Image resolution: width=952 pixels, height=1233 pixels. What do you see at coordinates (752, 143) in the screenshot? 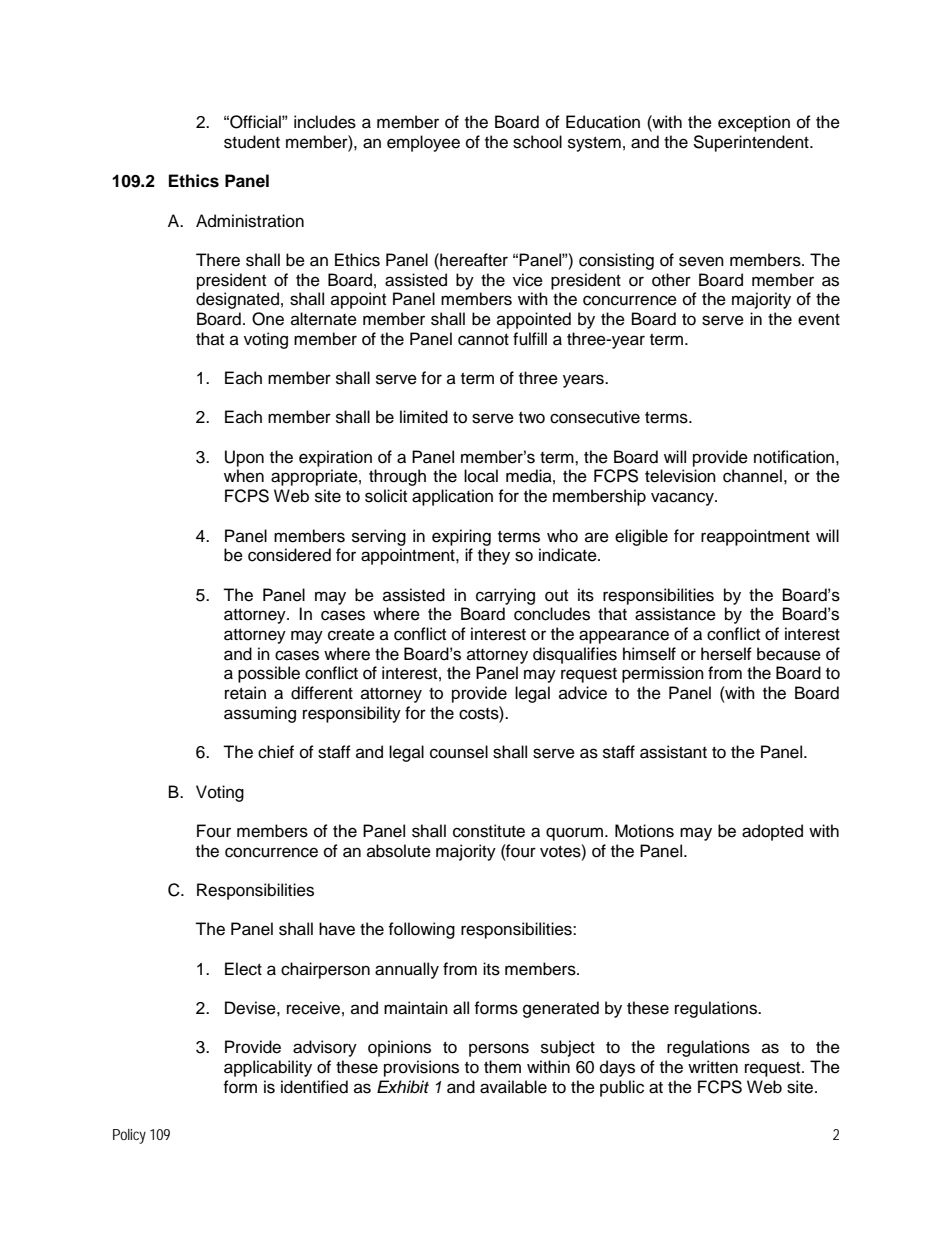
I see `Superintendent` at bounding box center [752, 143].
